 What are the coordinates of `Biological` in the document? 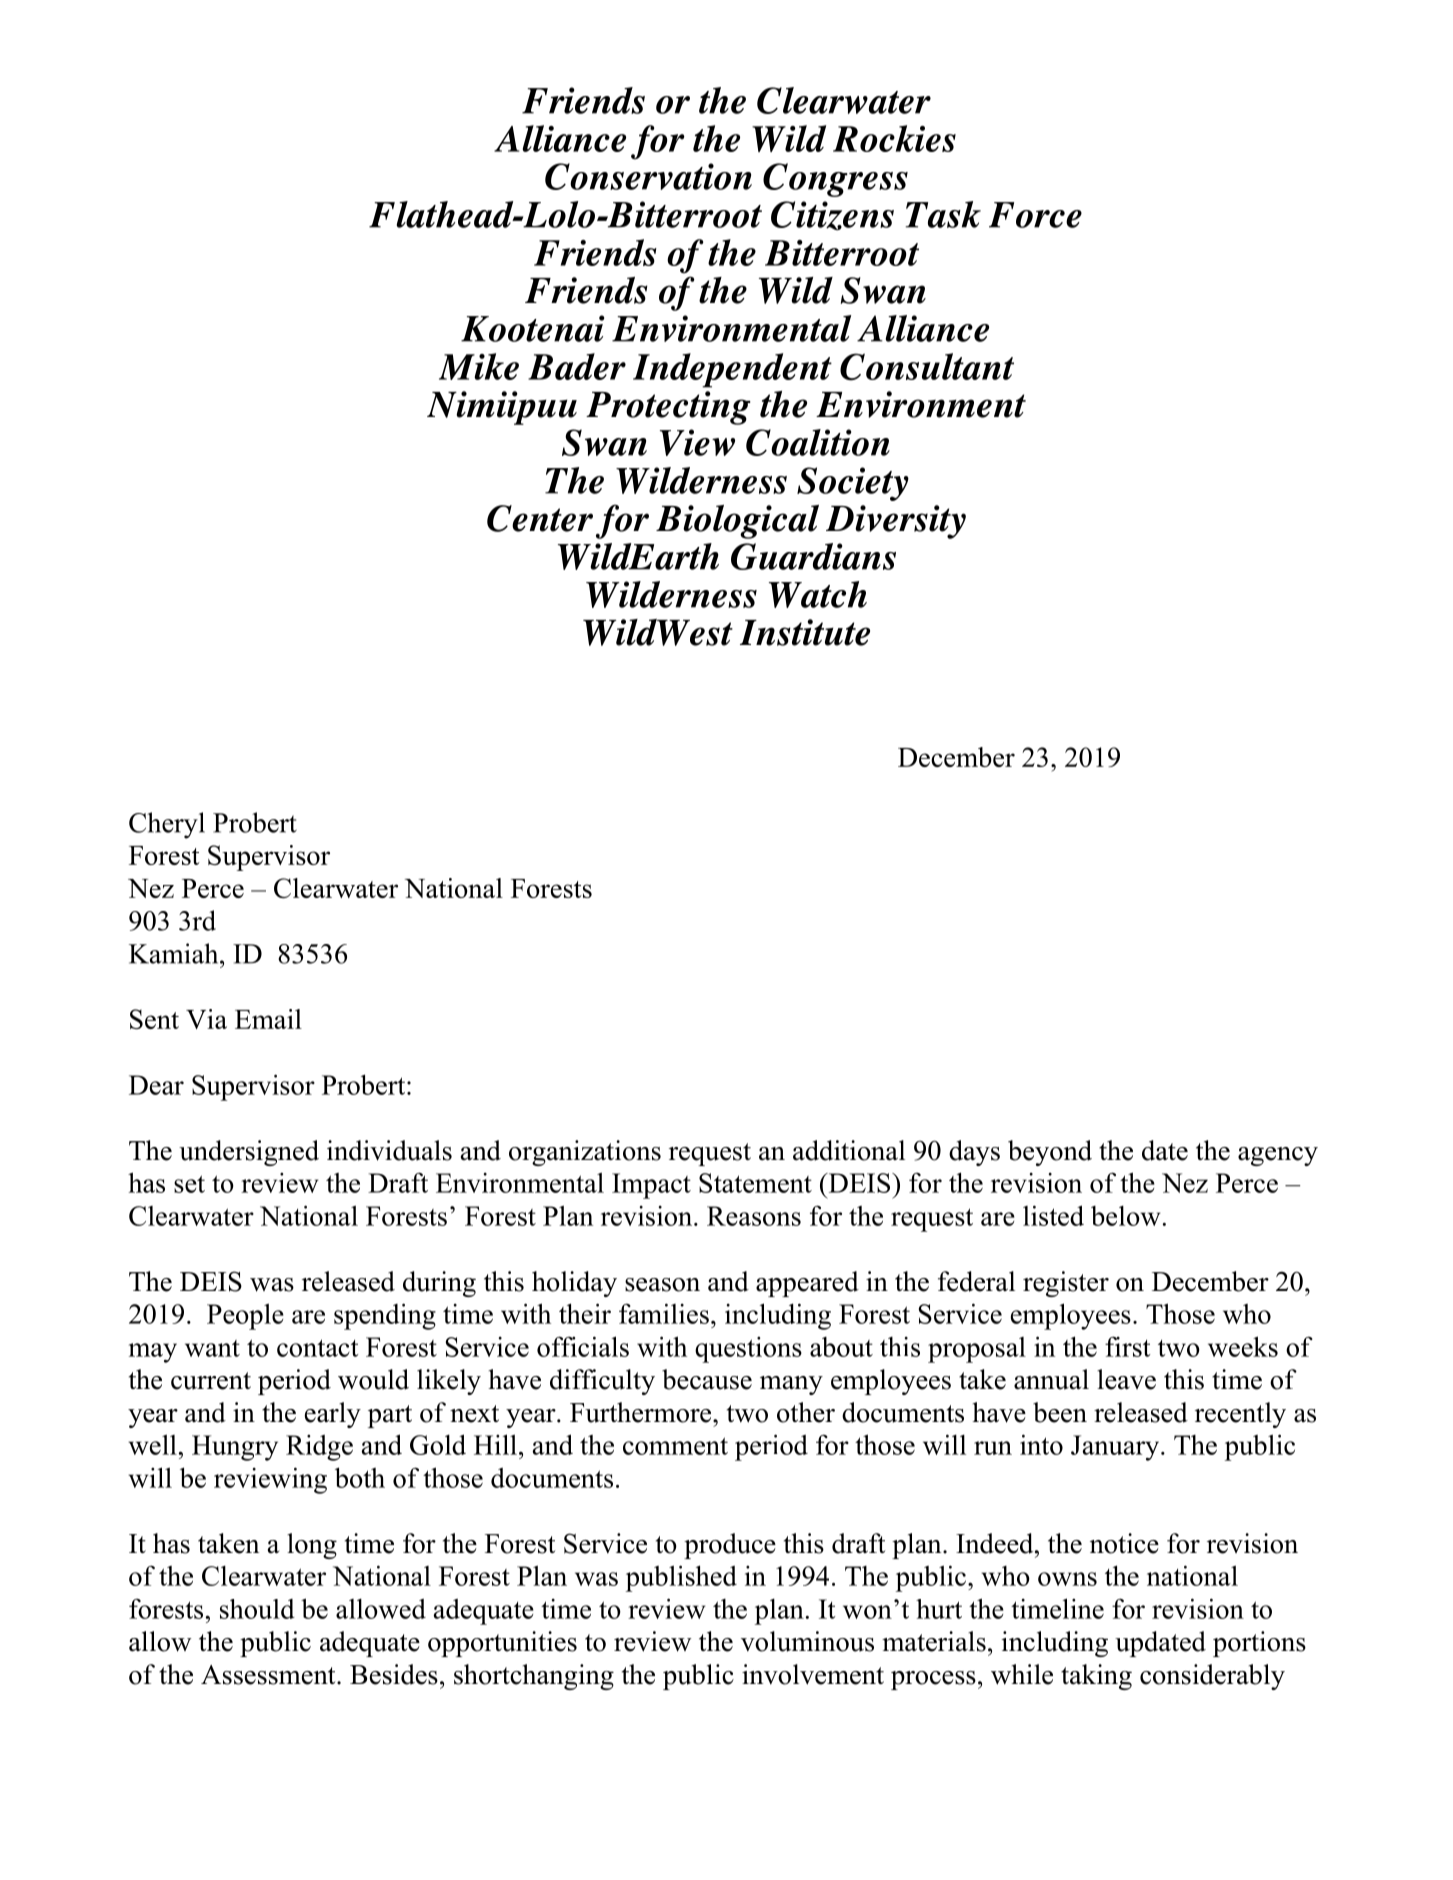 It's located at (737, 522).
